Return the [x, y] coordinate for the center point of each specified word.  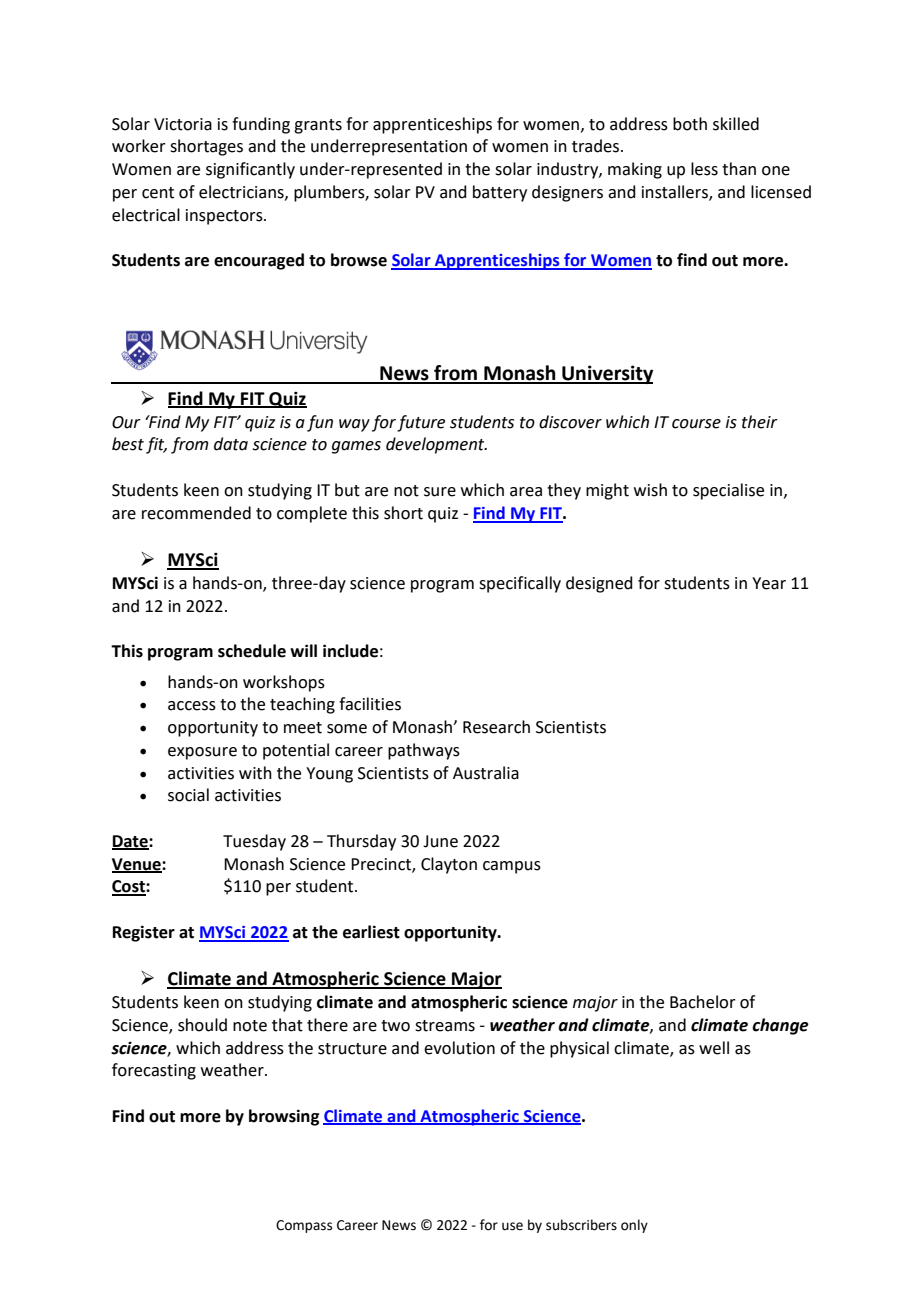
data [231, 444]
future [421, 423]
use [512, 1226]
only [634, 1226]
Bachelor [703, 1002]
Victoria [183, 124]
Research [496, 727]
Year [769, 583]
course [696, 424]
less [704, 169]
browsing [284, 1117]
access [192, 706]
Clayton [449, 865]
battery [500, 193]
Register [144, 933]
